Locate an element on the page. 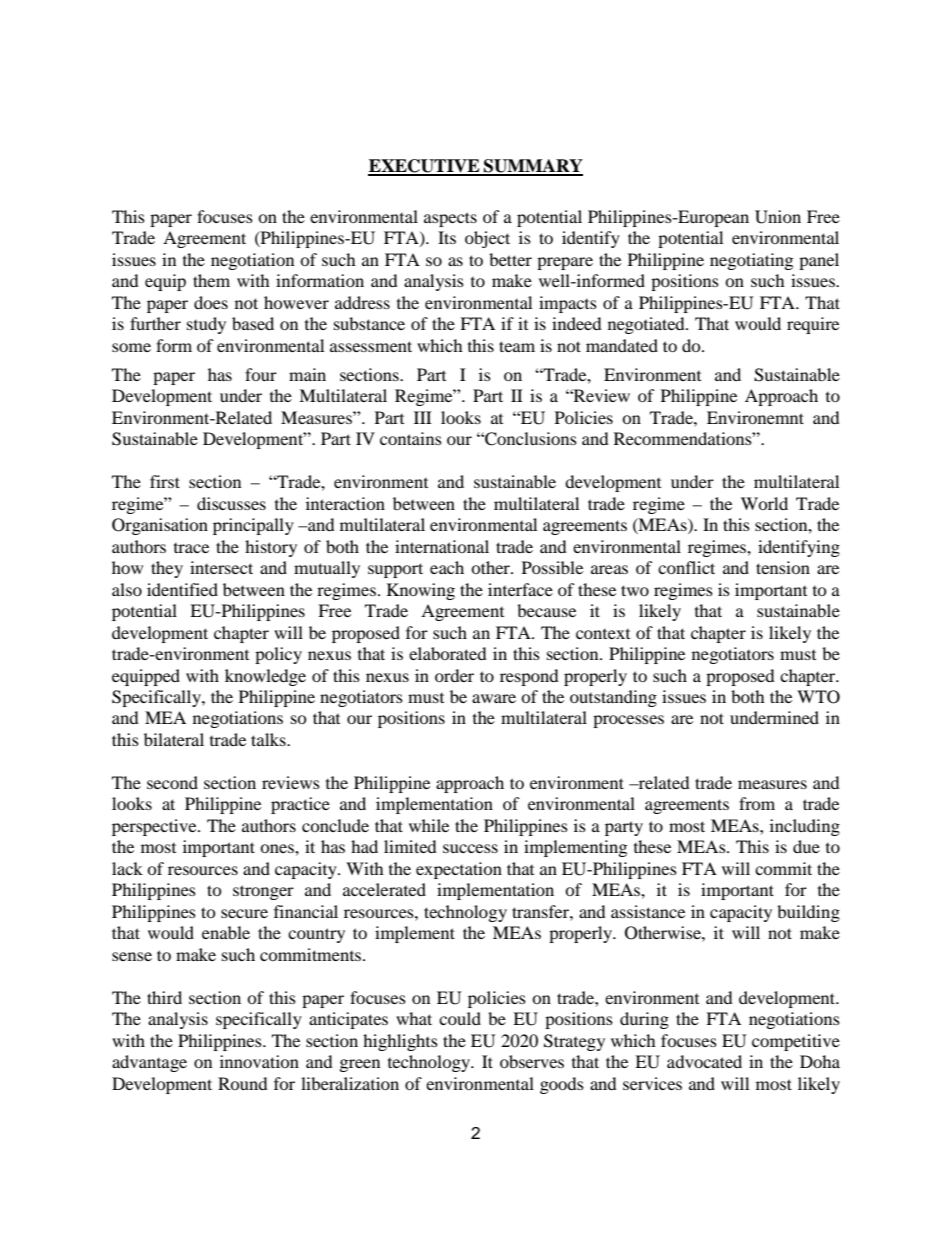  advocated is located at coordinates (704, 1061).
